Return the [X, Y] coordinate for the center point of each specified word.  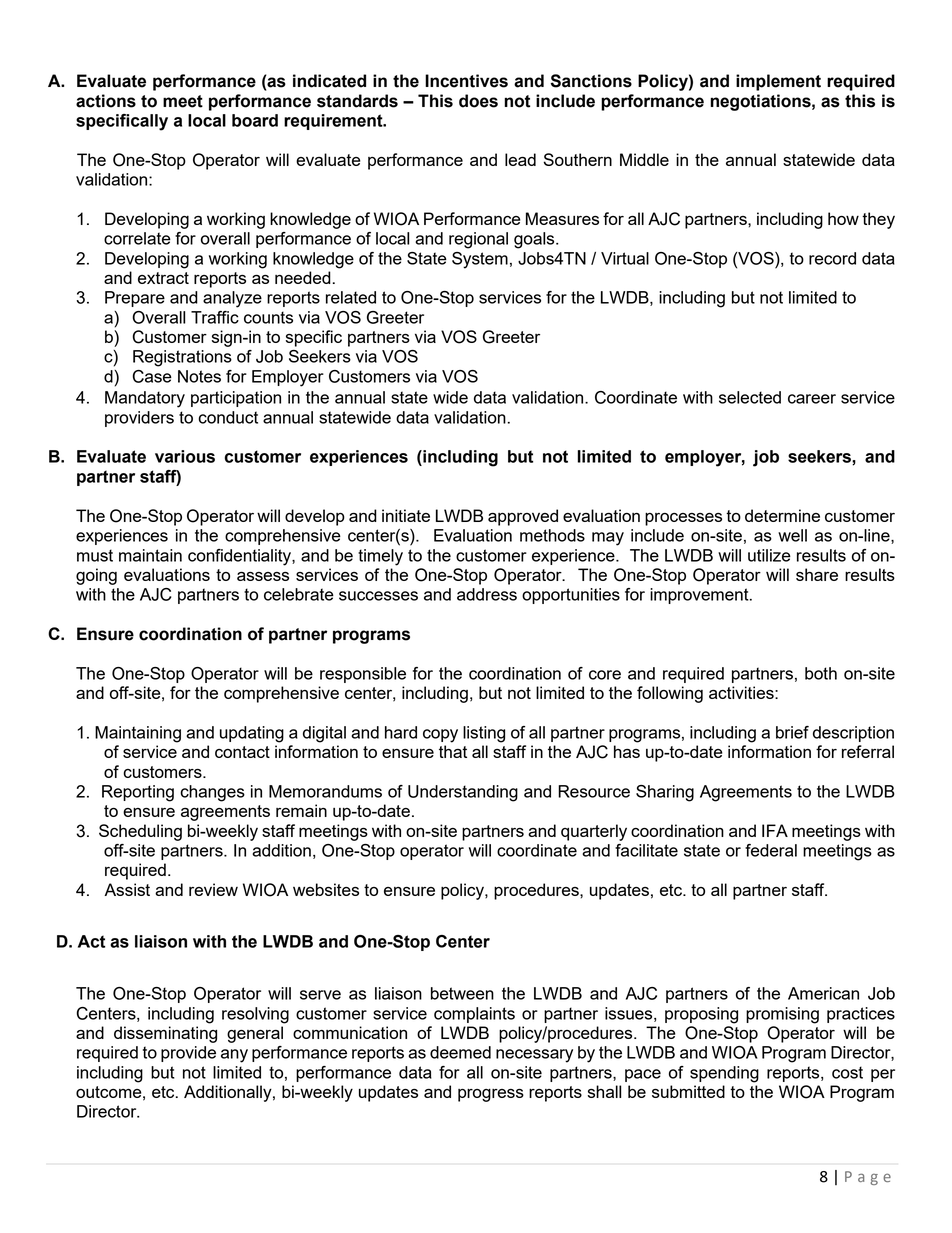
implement [778, 82]
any [234, 1056]
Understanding [463, 793]
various [185, 456]
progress [491, 1095]
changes [212, 793]
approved [523, 517]
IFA [775, 830]
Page [868, 1178]
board [255, 120]
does [478, 101]
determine [782, 515]
